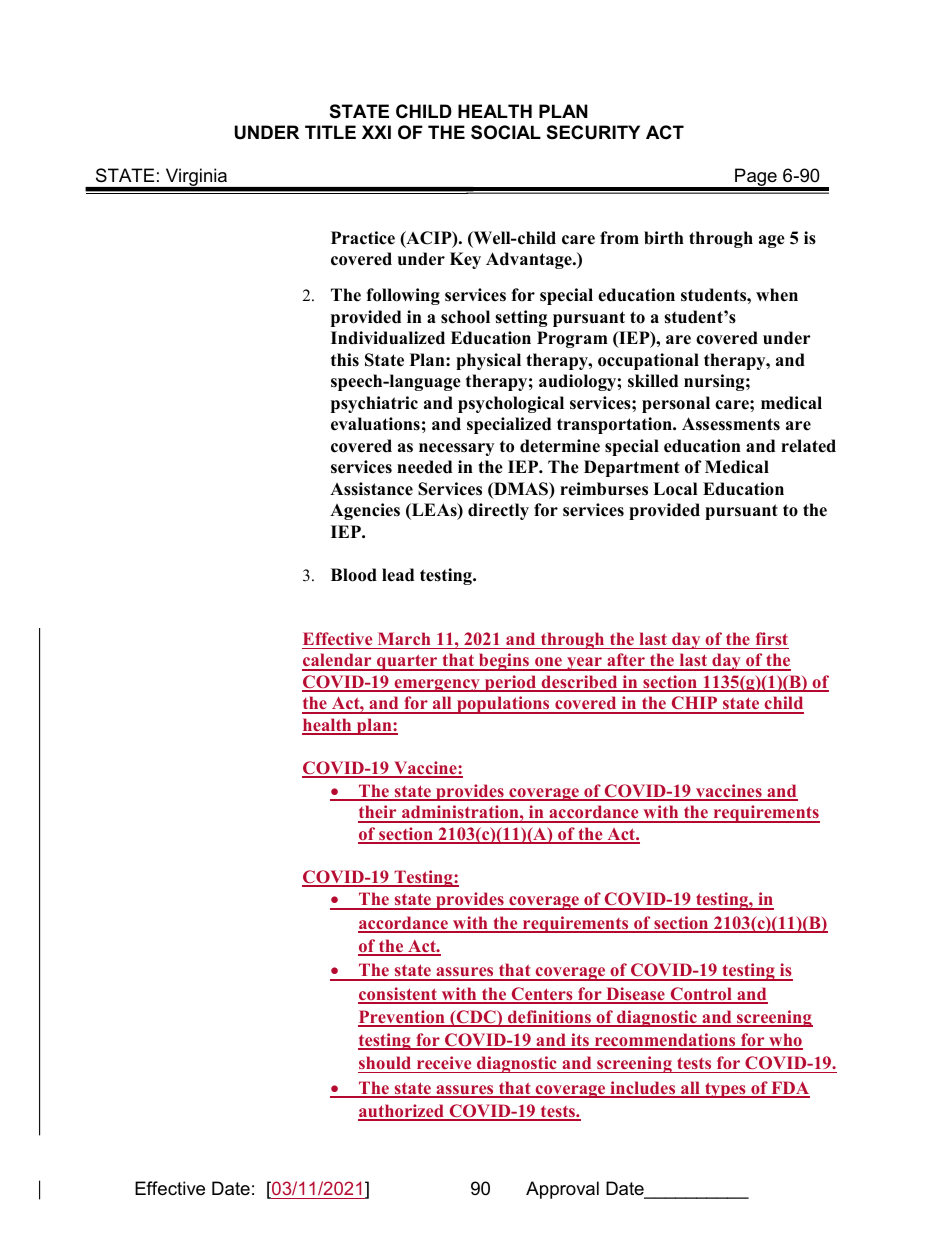 This screenshot has width=952, height=1233. What do you see at coordinates (376, 132) in the screenshot?
I see `XXI` at bounding box center [376, 132].
